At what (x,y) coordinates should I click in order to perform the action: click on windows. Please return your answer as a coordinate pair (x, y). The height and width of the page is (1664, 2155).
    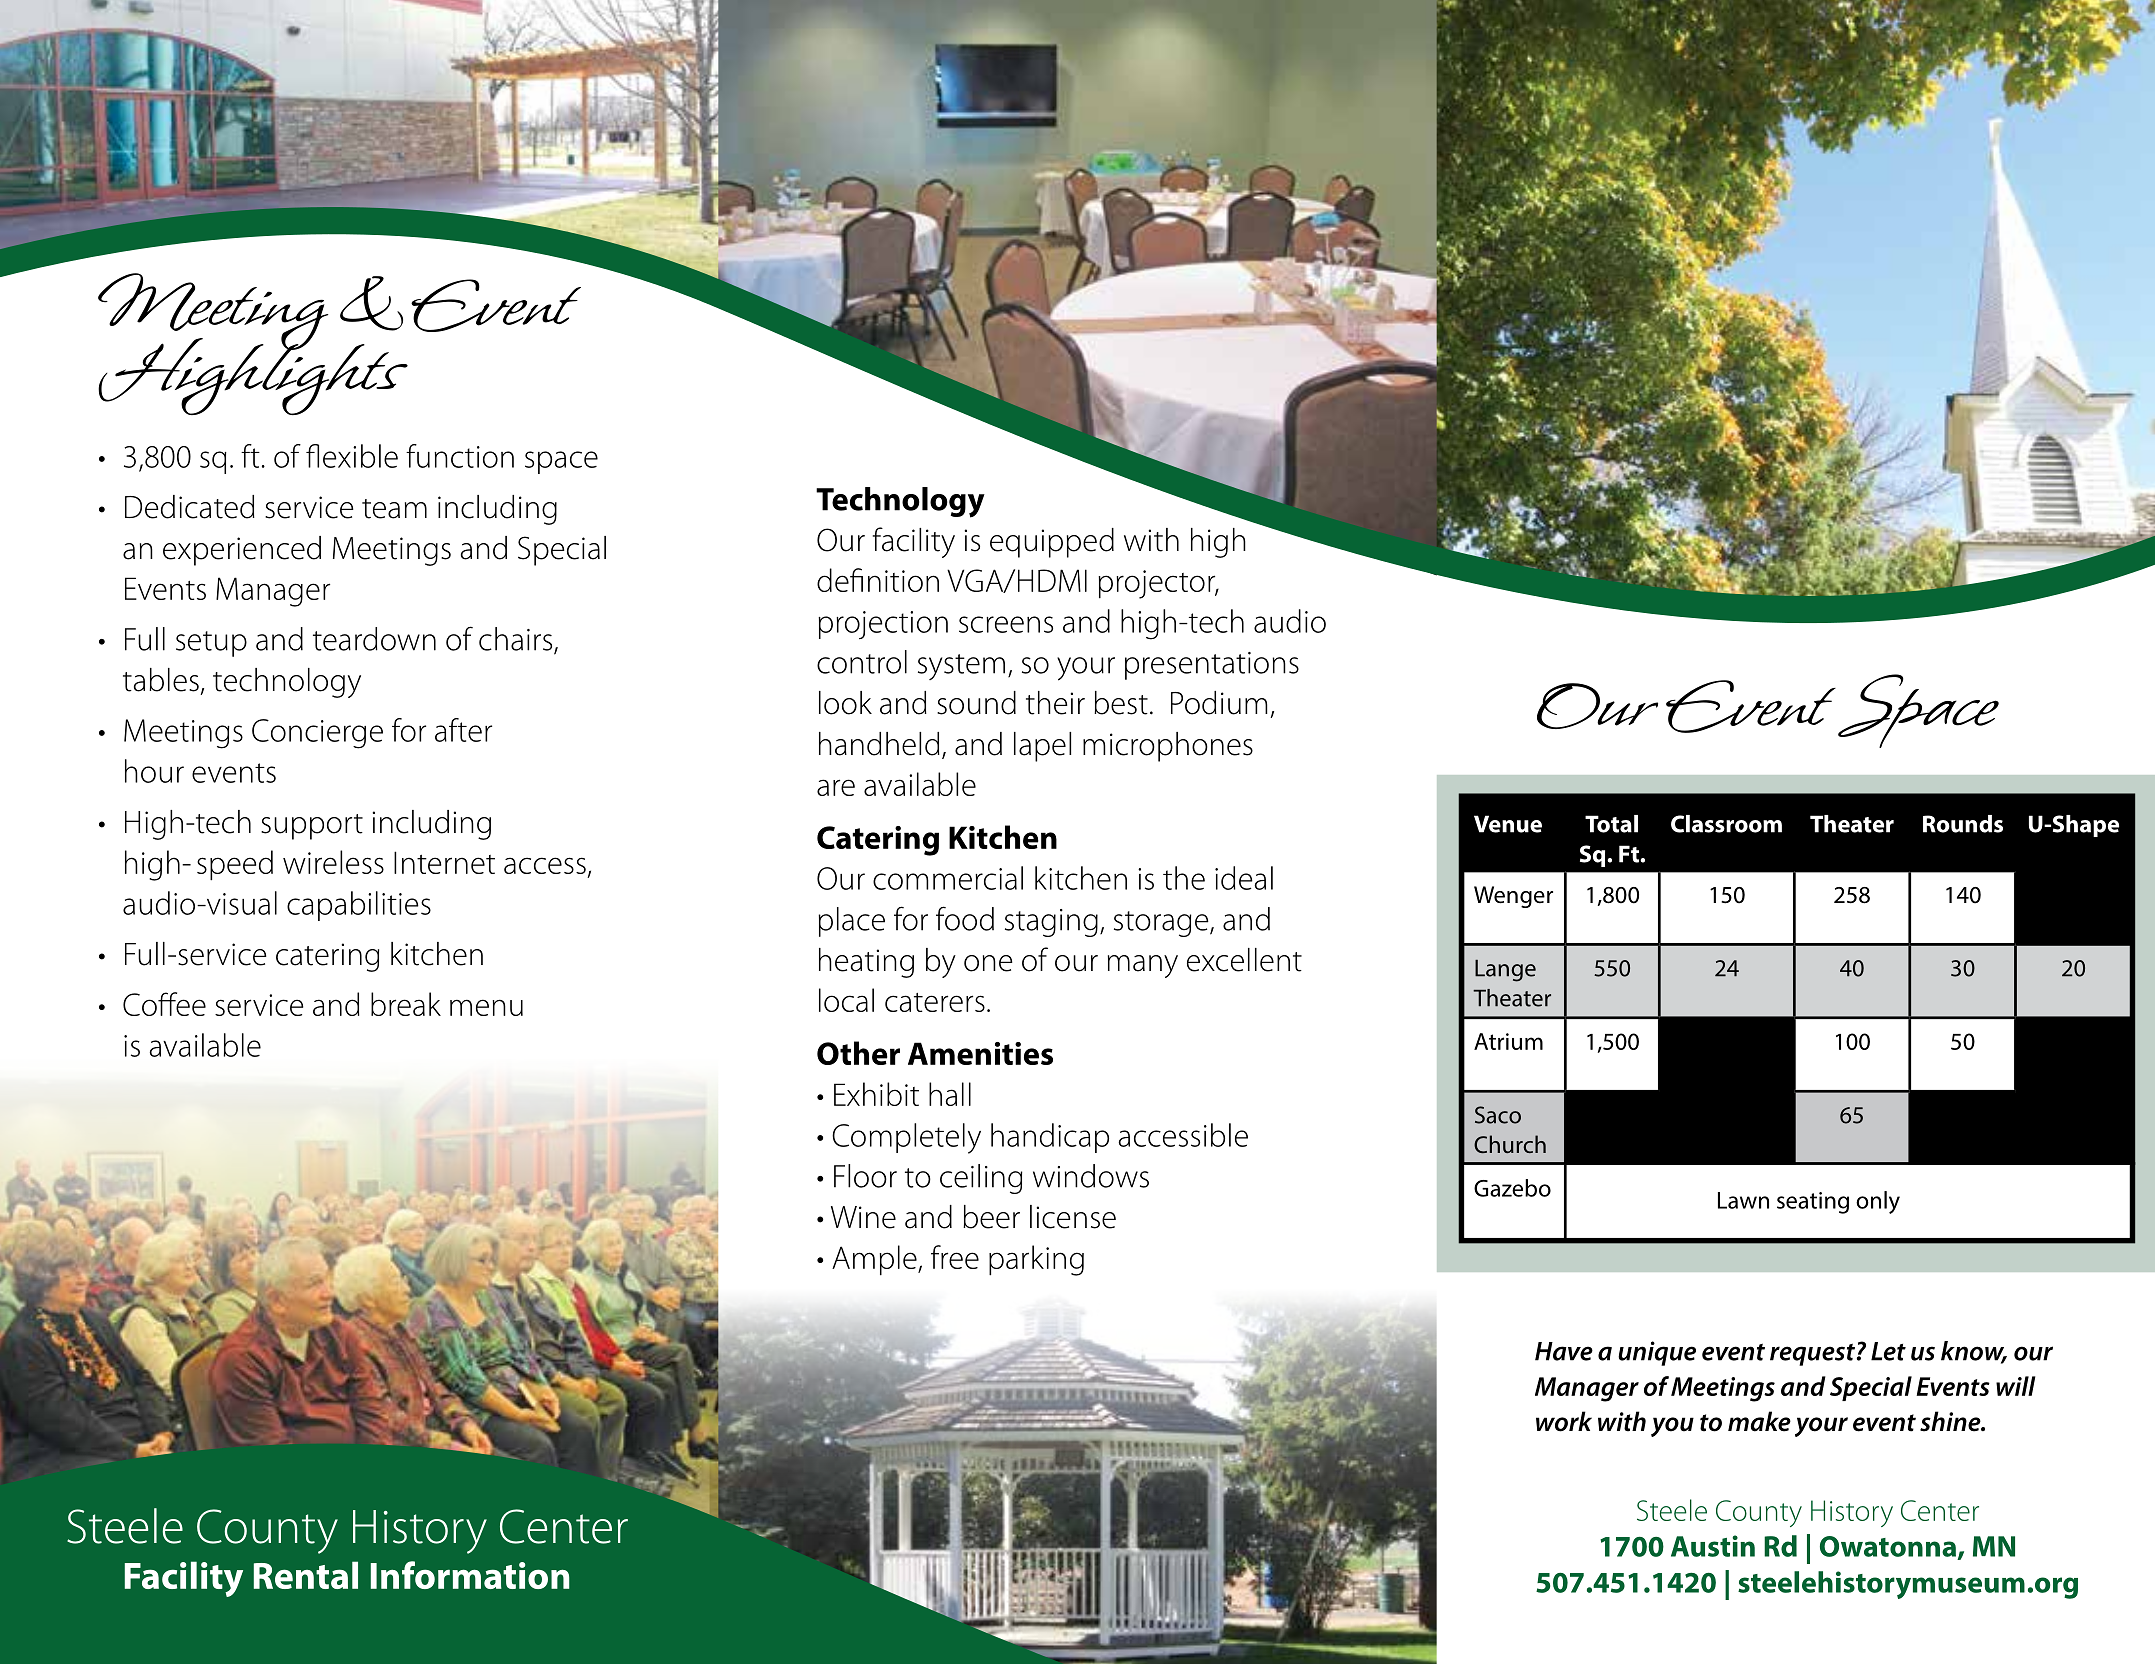
    Looking at the image, I should click on (1091, 1176).
